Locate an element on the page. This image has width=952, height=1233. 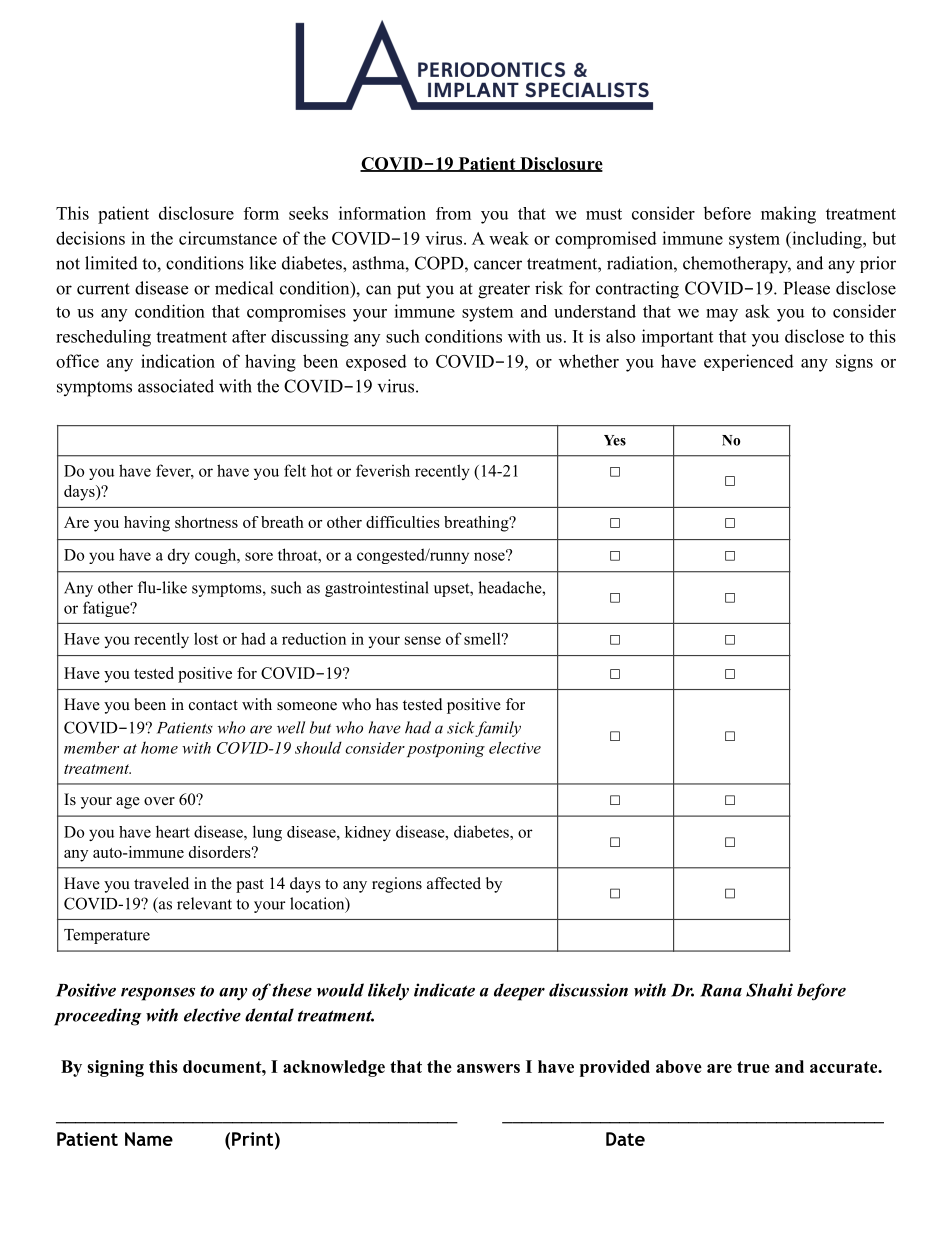
making is located at coordinates (788, 215).
